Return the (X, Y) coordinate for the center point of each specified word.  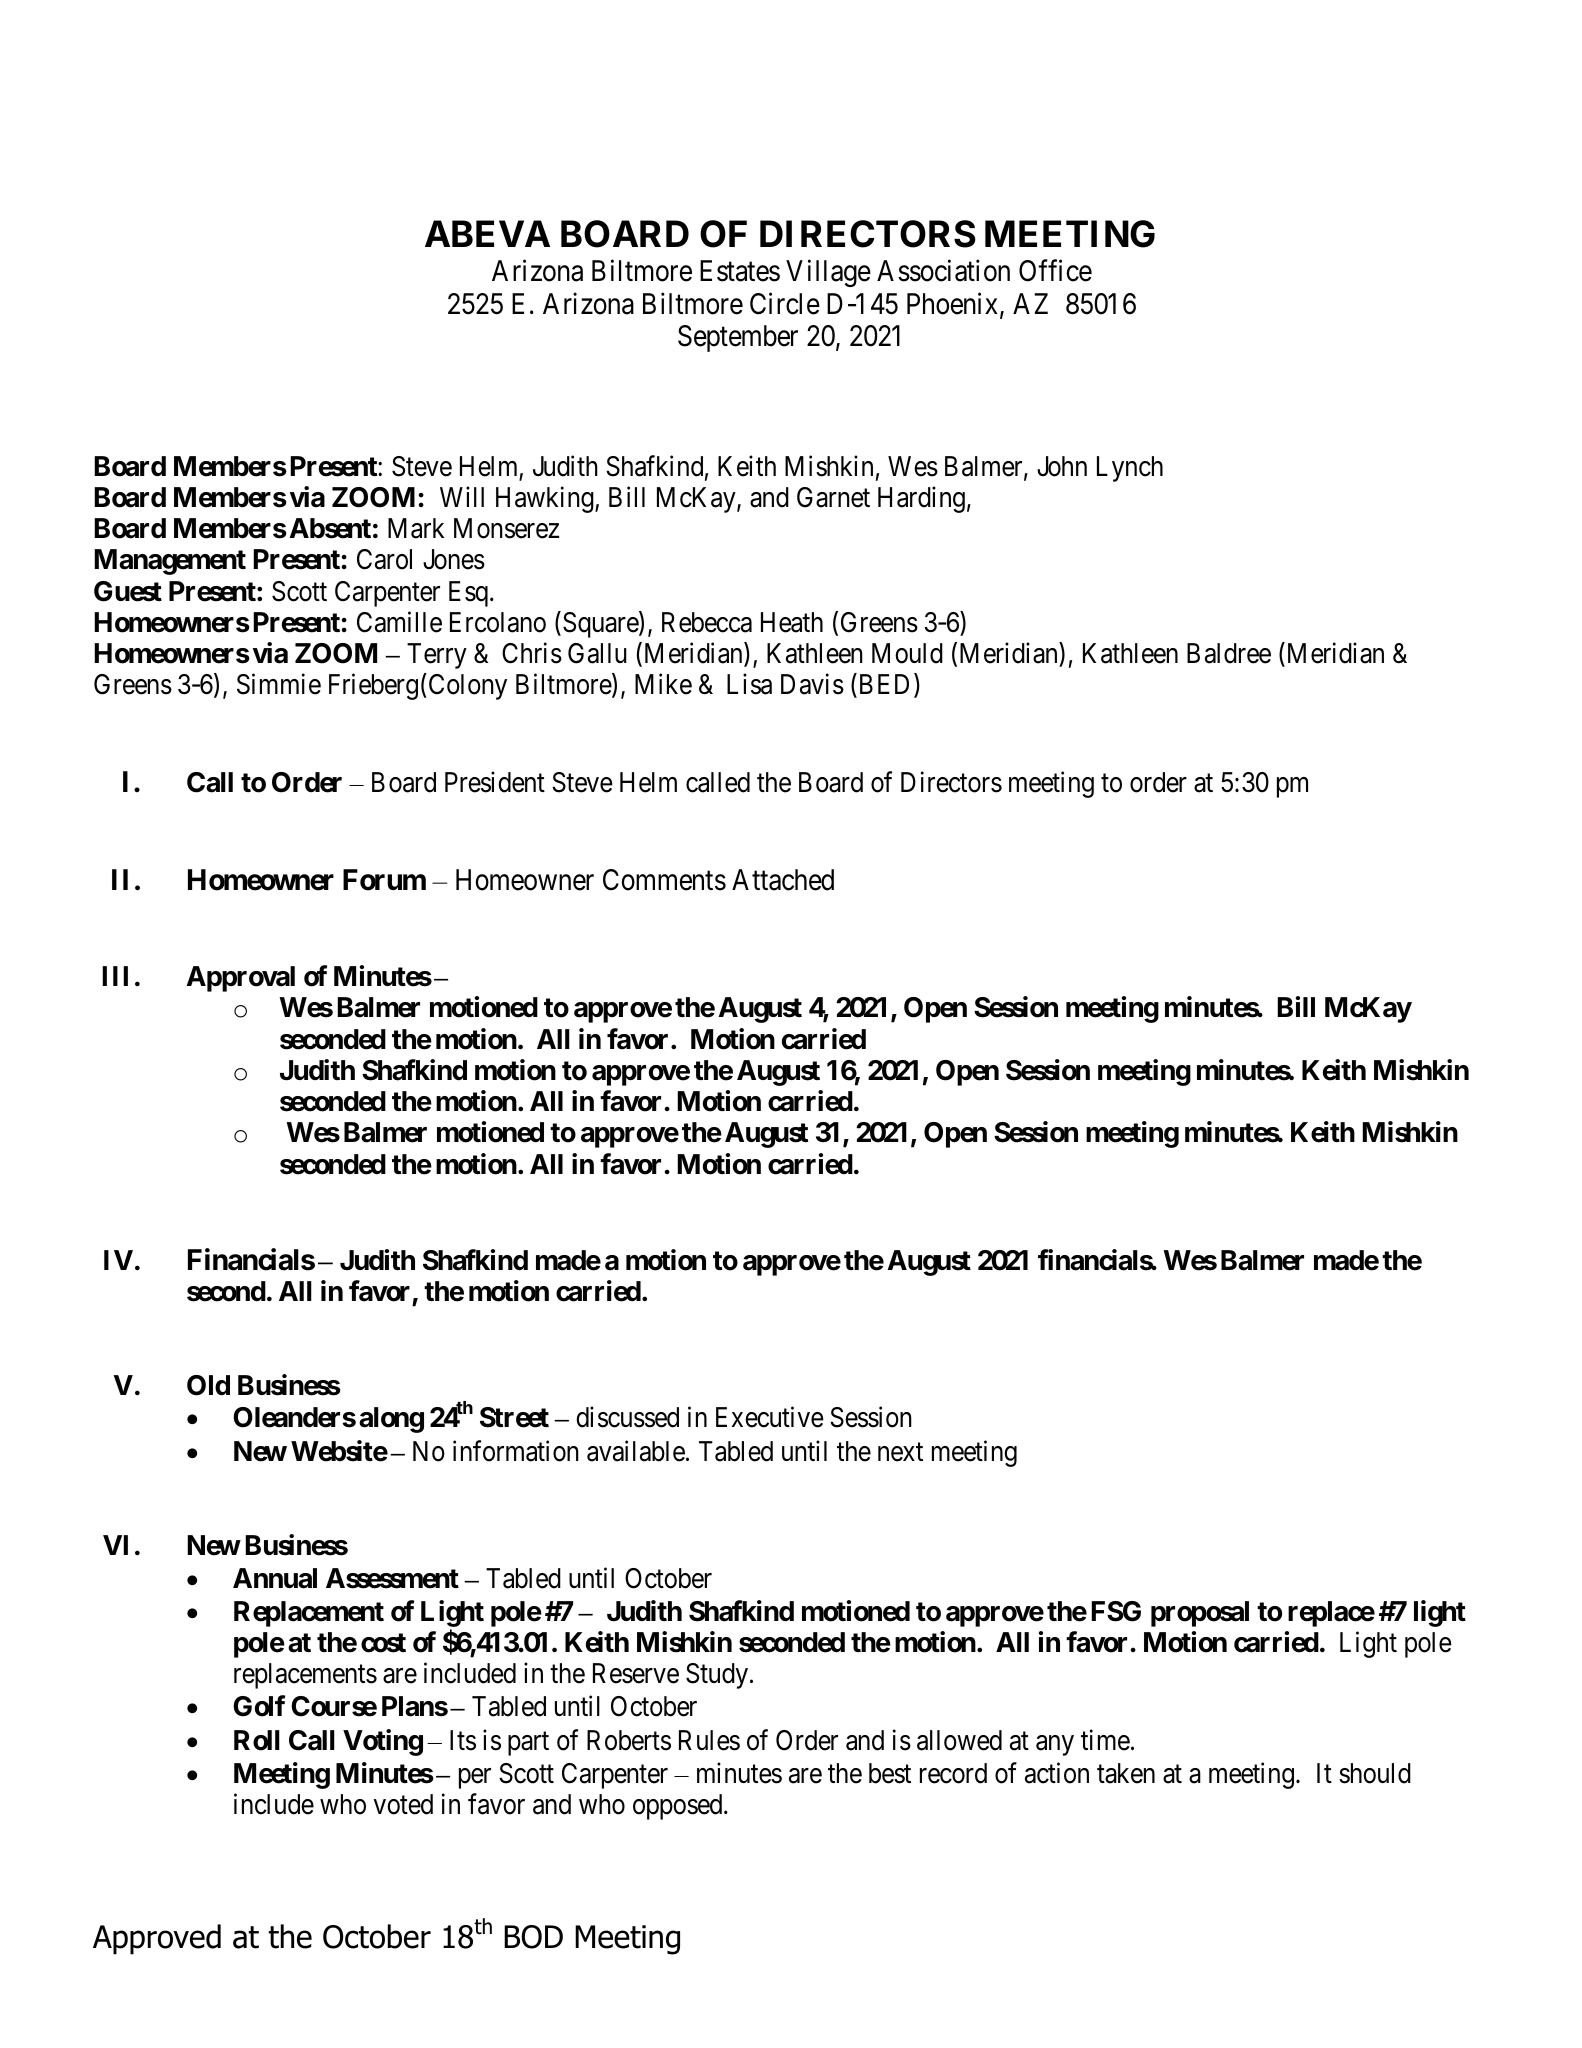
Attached (783, 880)
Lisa (749, 684)
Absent (330, 528)
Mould (907, 653)
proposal (1200, 1614)
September (738, 338)
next (900, 1452)
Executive (770, 1417)
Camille (399, 622)
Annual (275, 1578)
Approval (241, 979)
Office (1055, 270)
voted (403, 1804)
